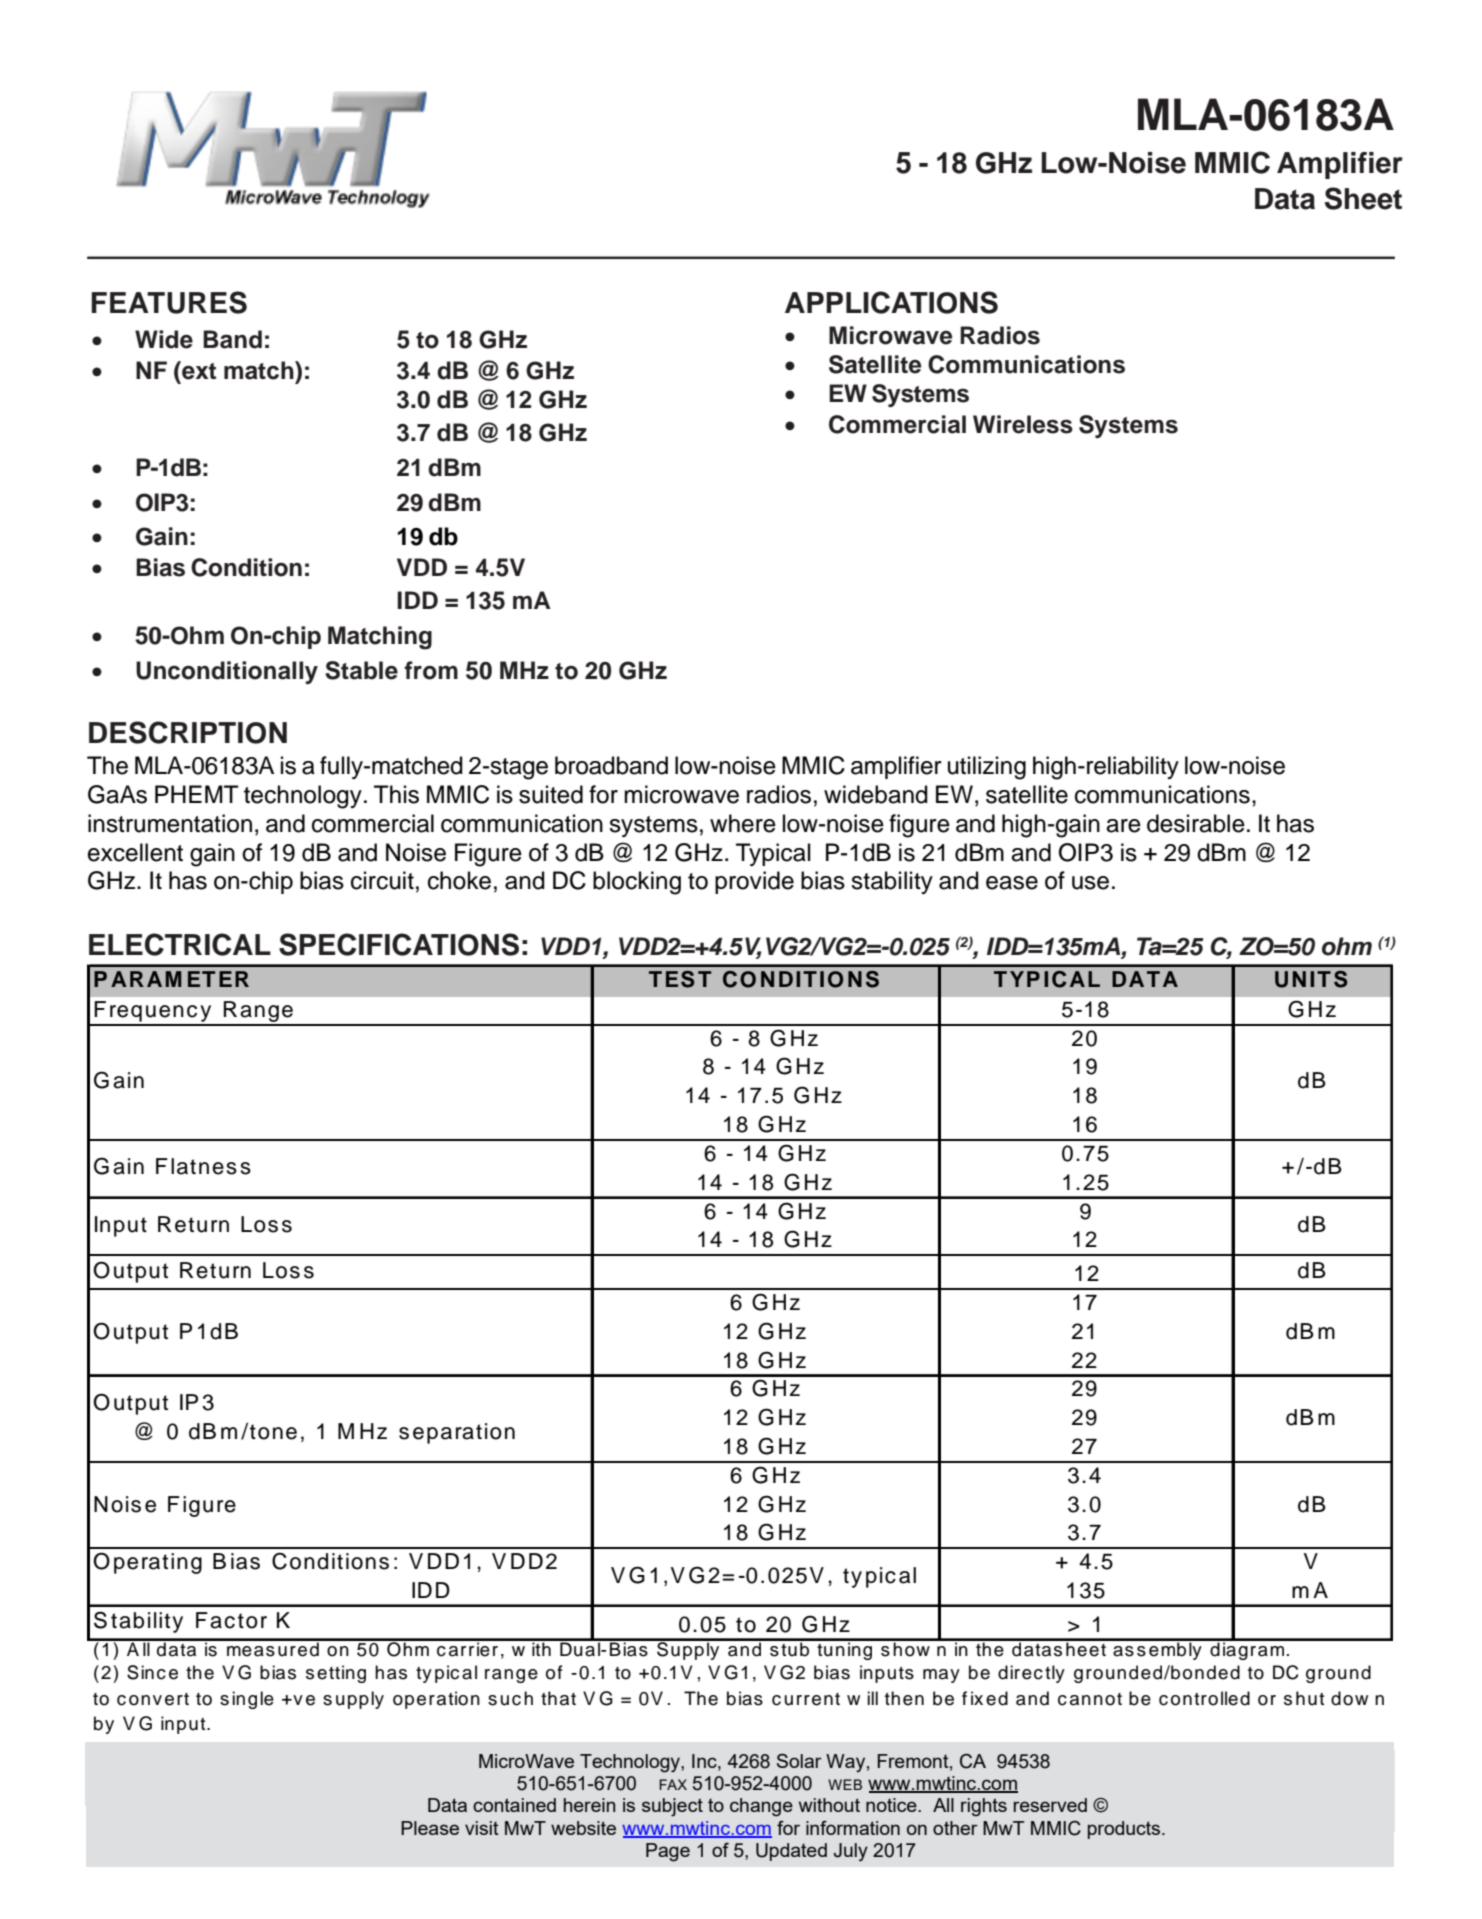  What do you see at coordinates (180, 944) in the screenshot?
I see `ELECTRICAL` at bounding box center [180, 944].
